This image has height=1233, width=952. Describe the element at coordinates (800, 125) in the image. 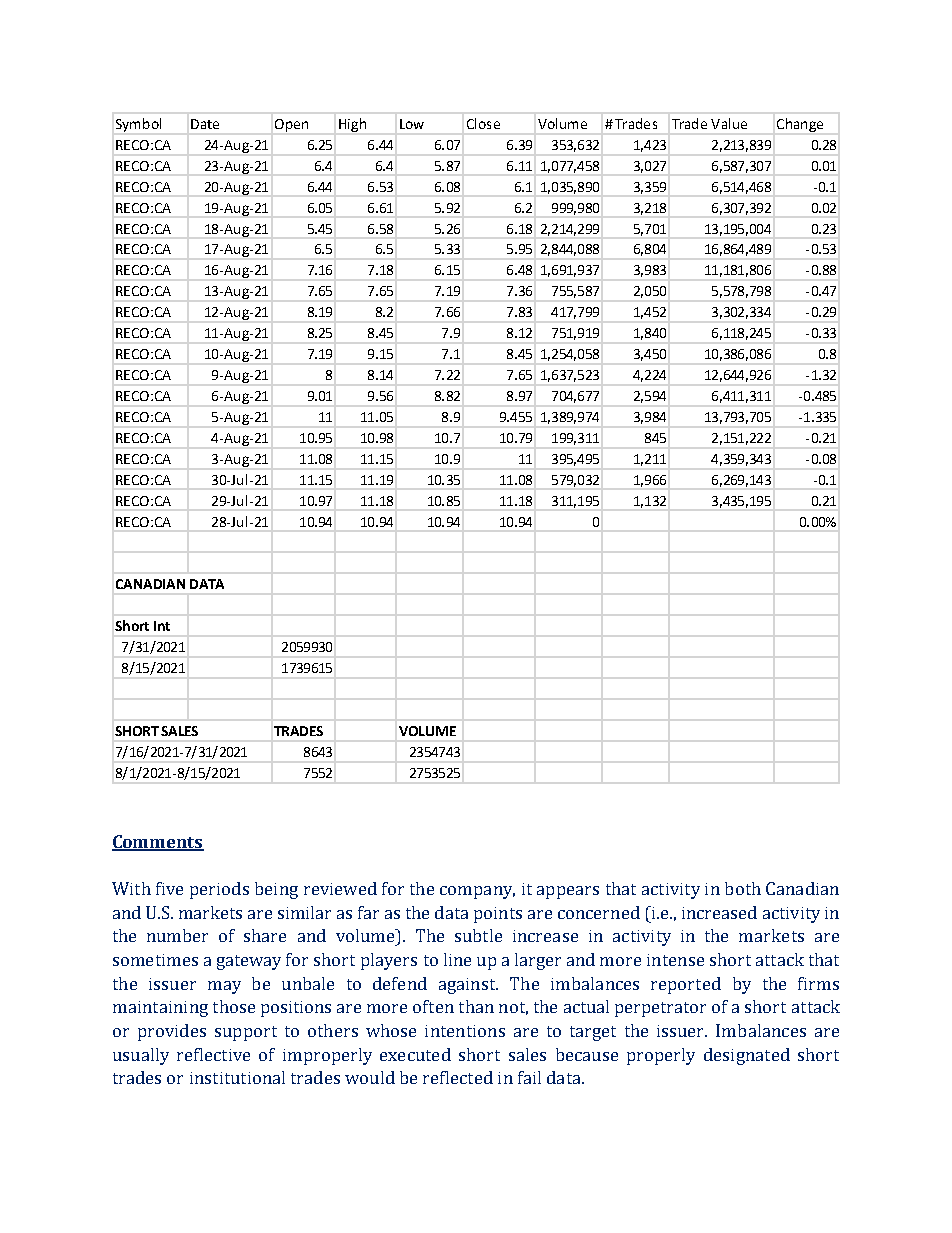

I see `Change` at that location.
